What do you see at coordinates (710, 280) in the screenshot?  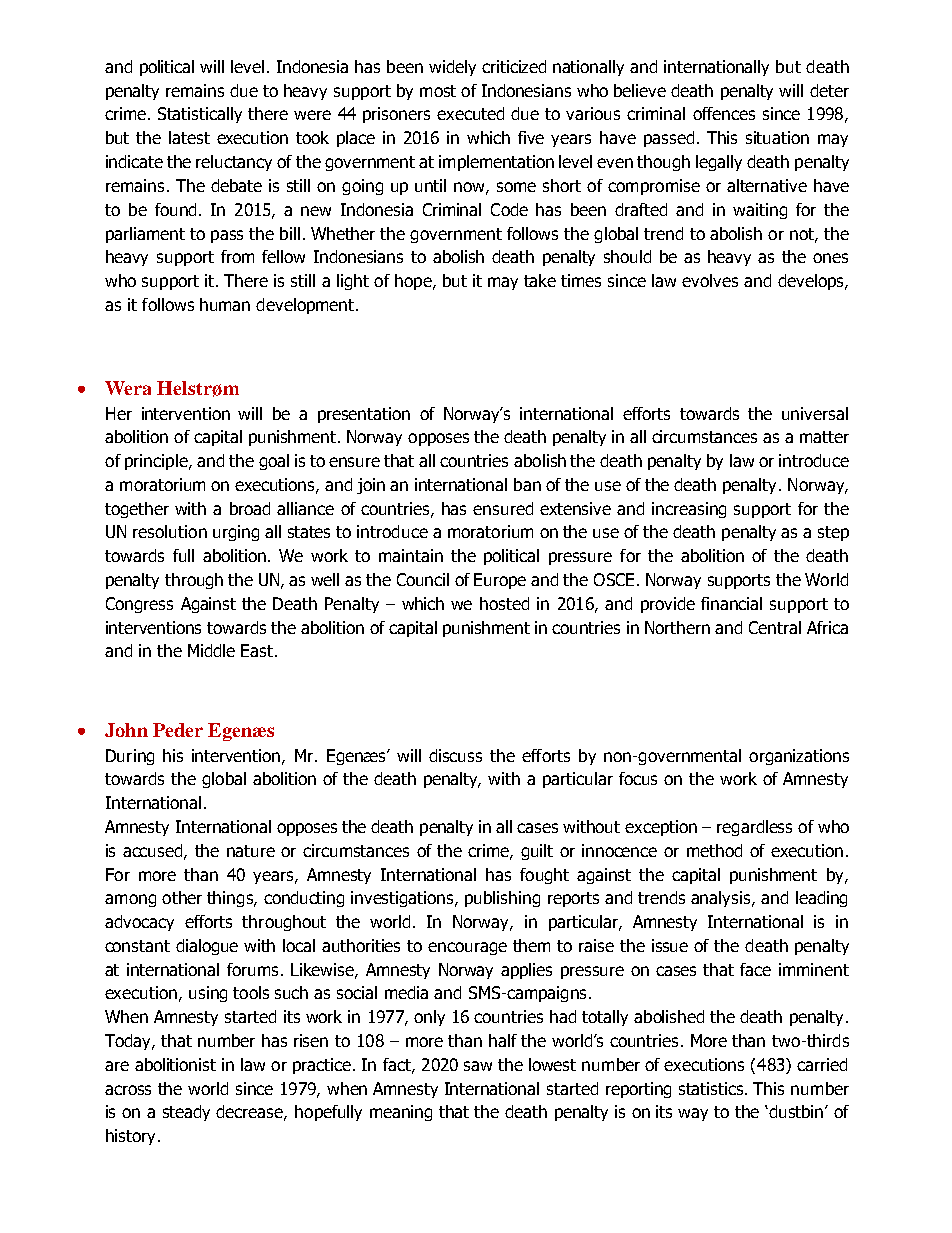 I see `evolves` at bounding box center [710, 280].
